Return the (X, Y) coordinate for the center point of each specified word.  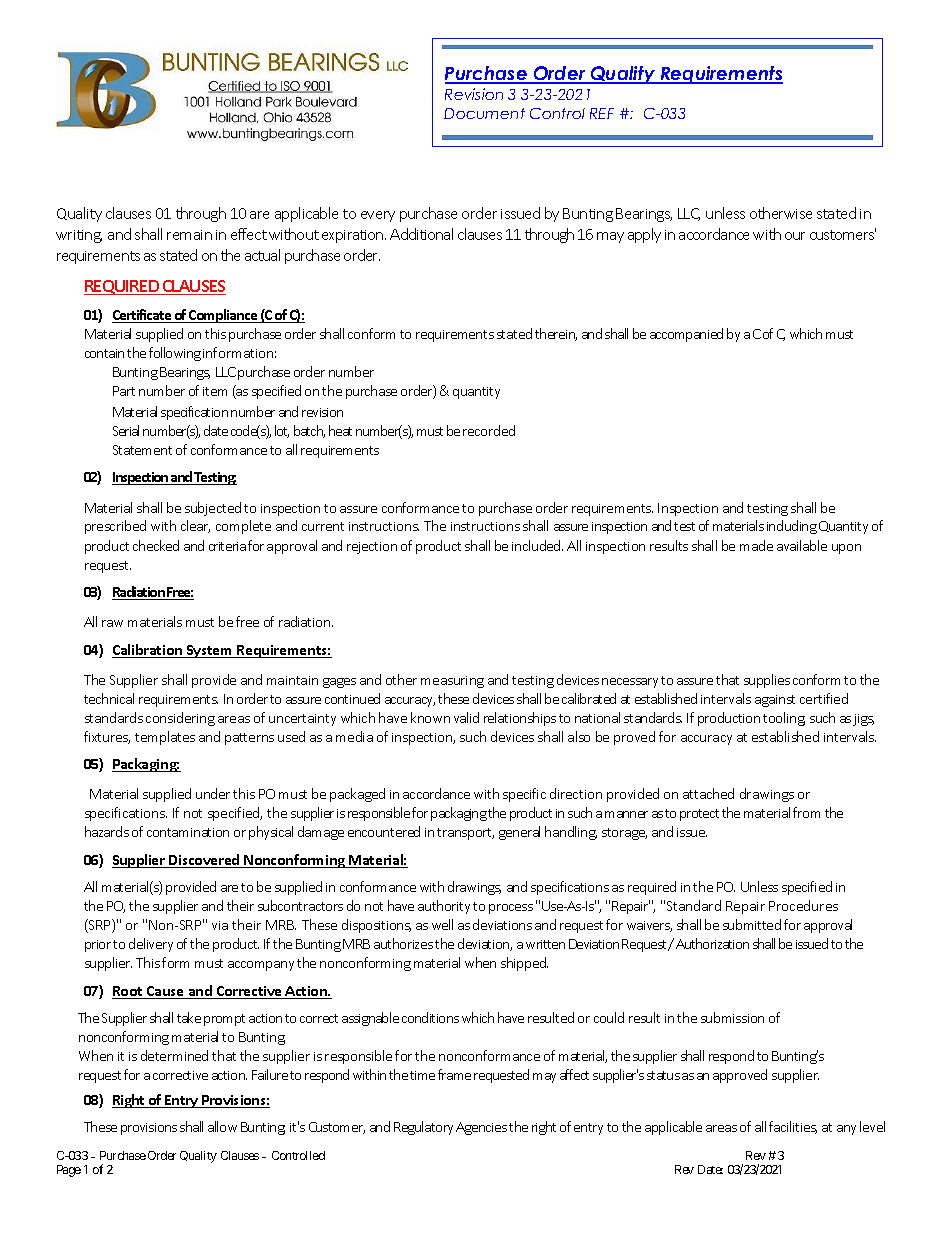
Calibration (148, 651)
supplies (767, 681)
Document (484, 113)
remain (189, 235)
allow (222, 1126)
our (795, 236)
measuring (452, 682)
